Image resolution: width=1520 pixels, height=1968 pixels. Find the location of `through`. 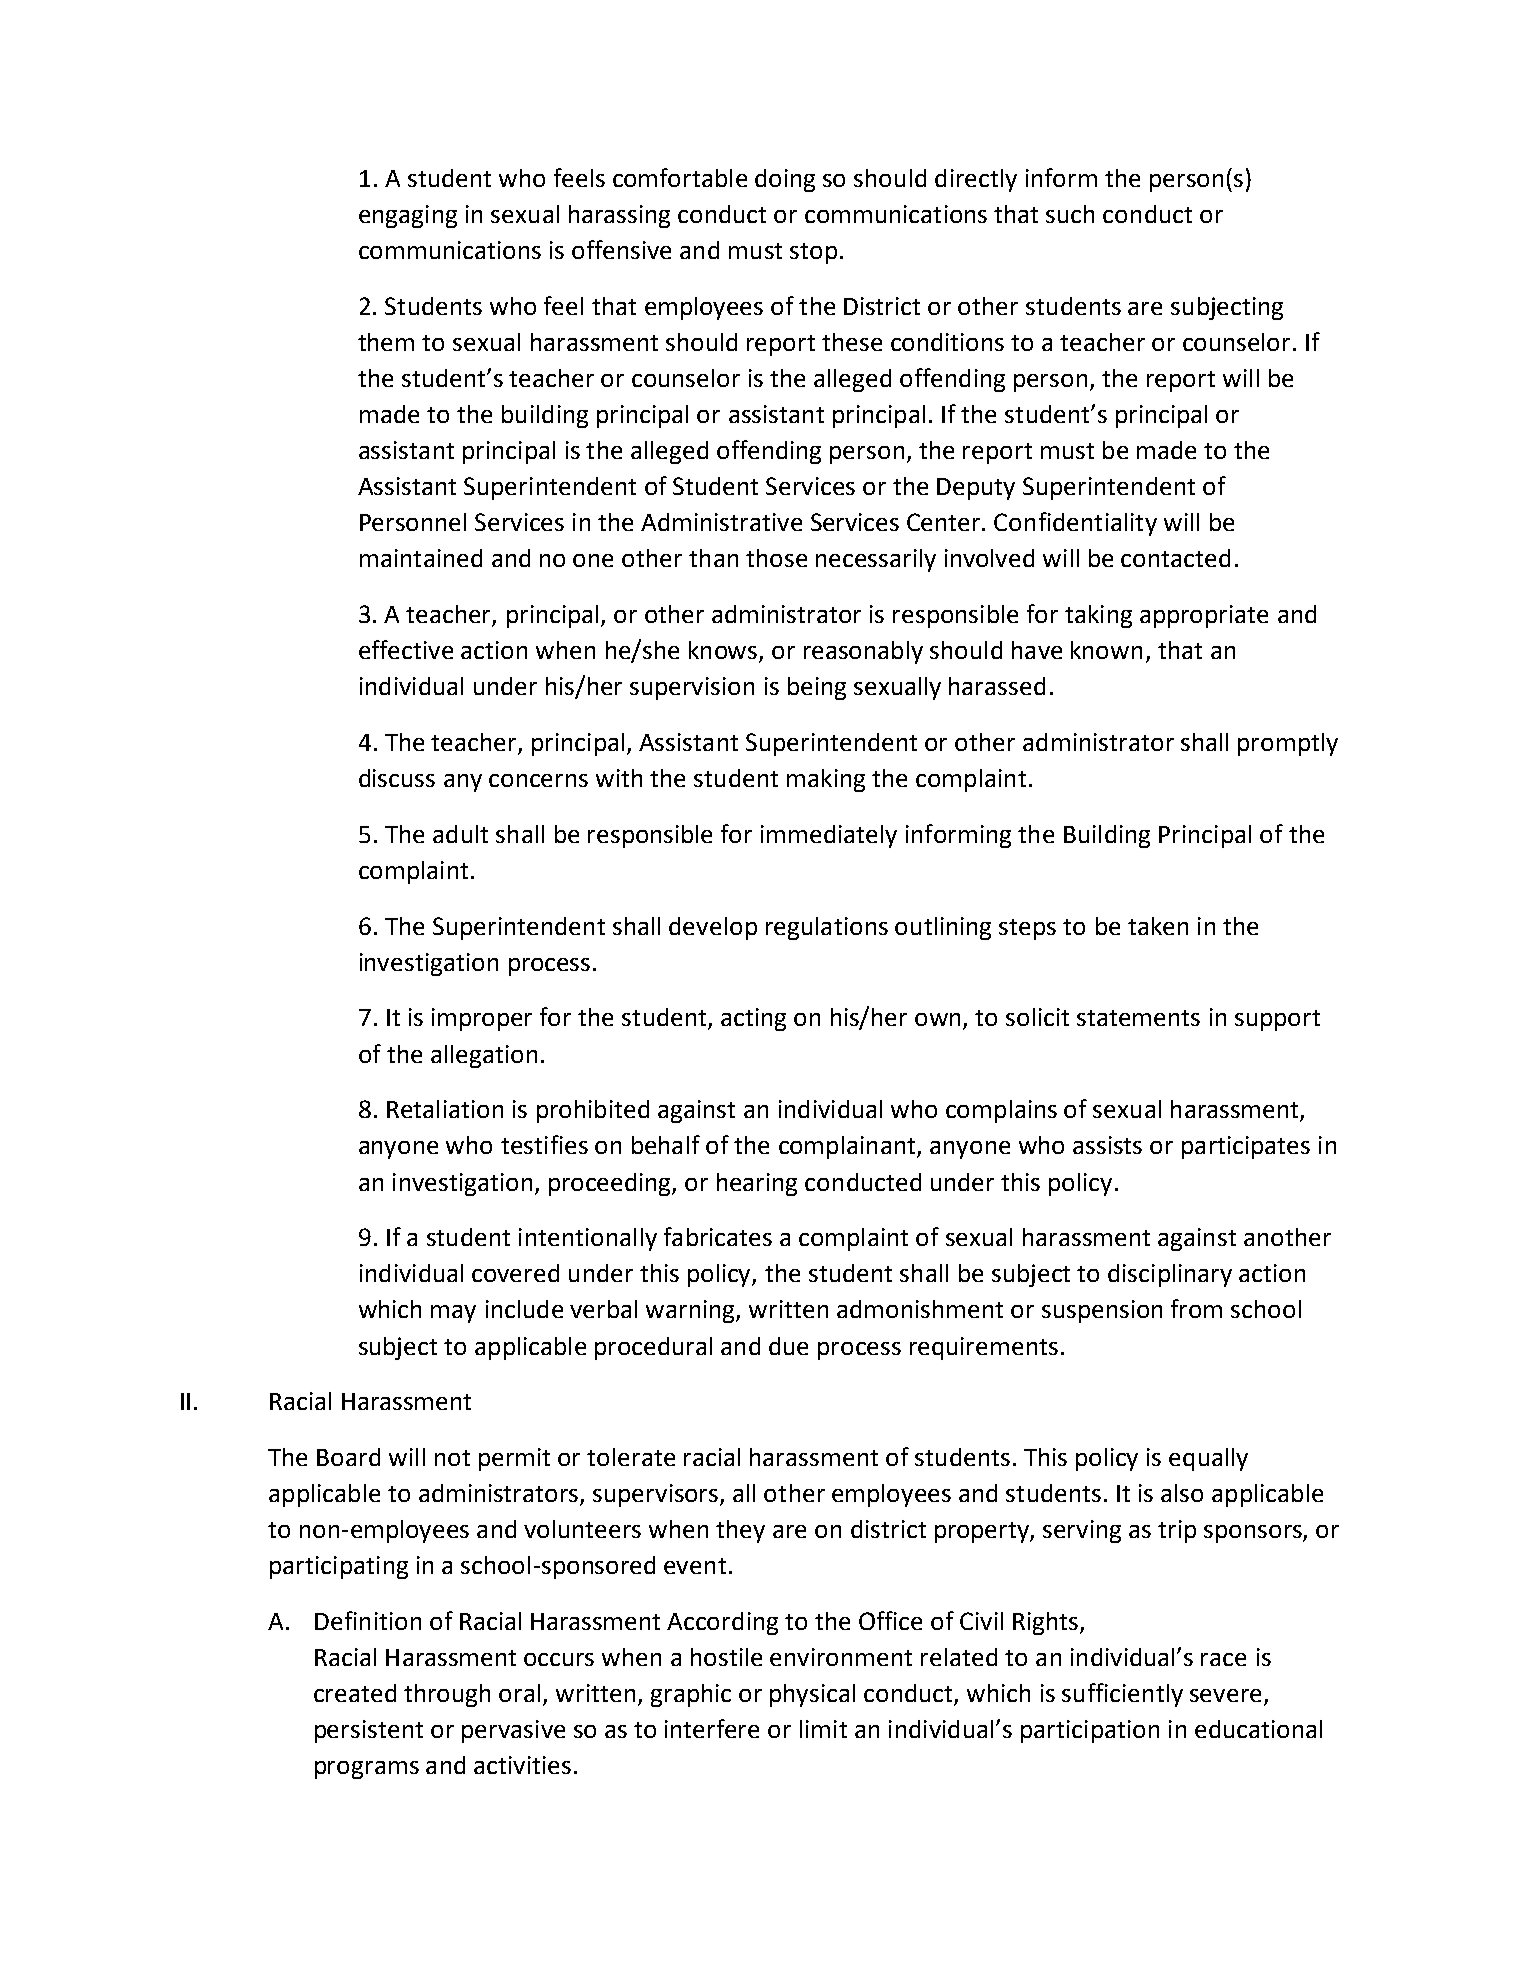

through is located at coordinates (447, 1695).
